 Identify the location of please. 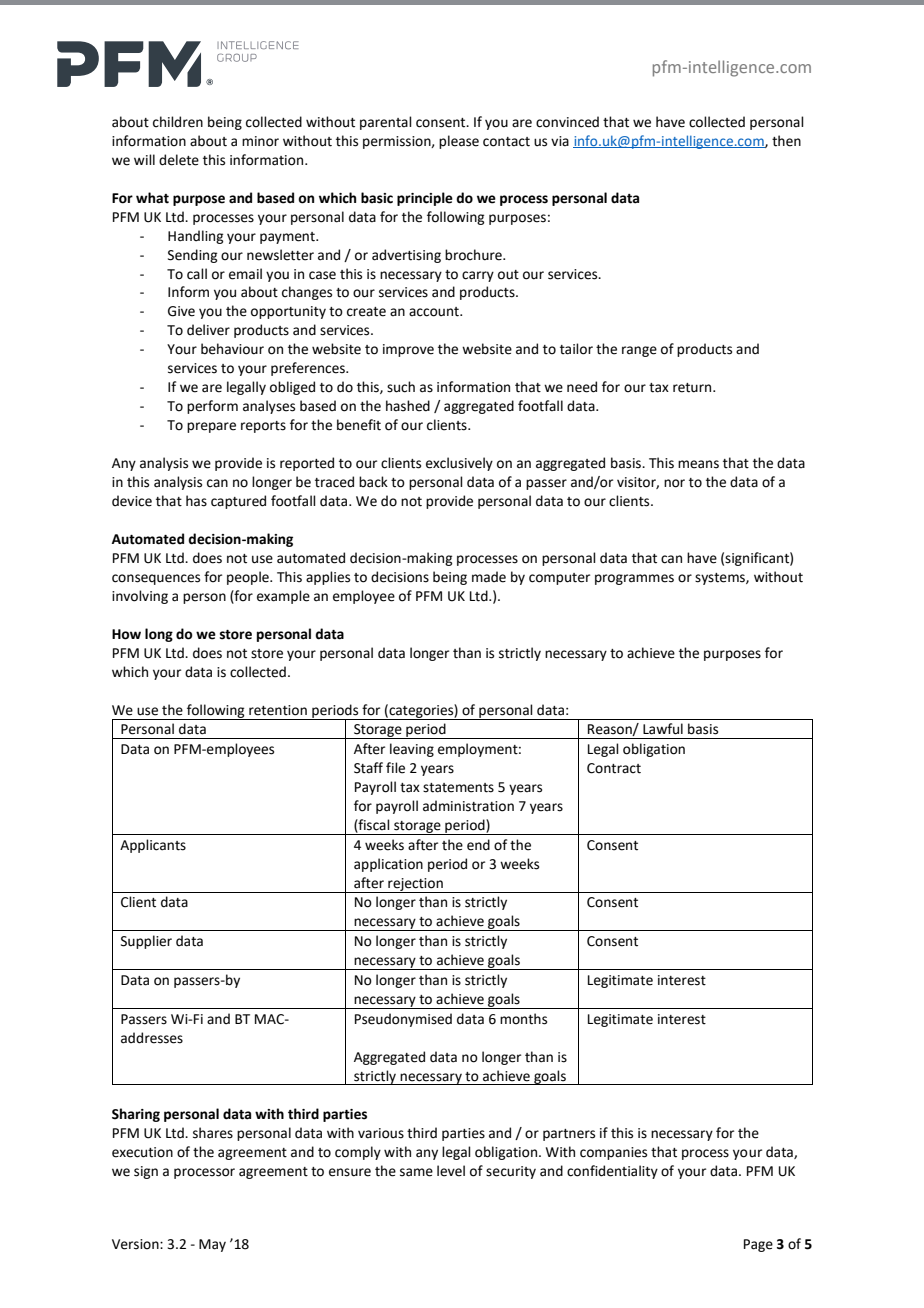
(459, 142).
